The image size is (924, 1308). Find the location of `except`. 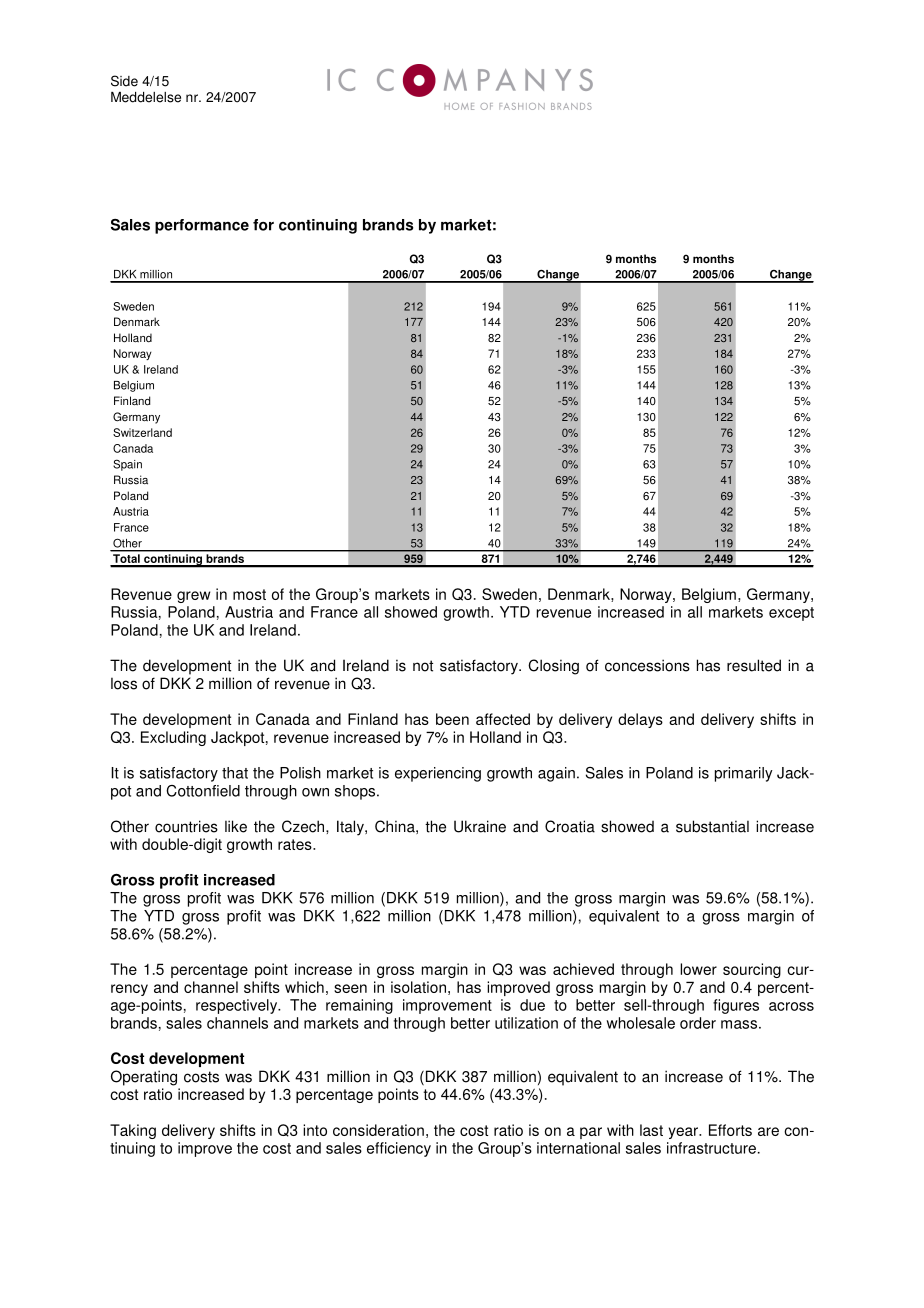

except is located at coordinates (791, 614).
